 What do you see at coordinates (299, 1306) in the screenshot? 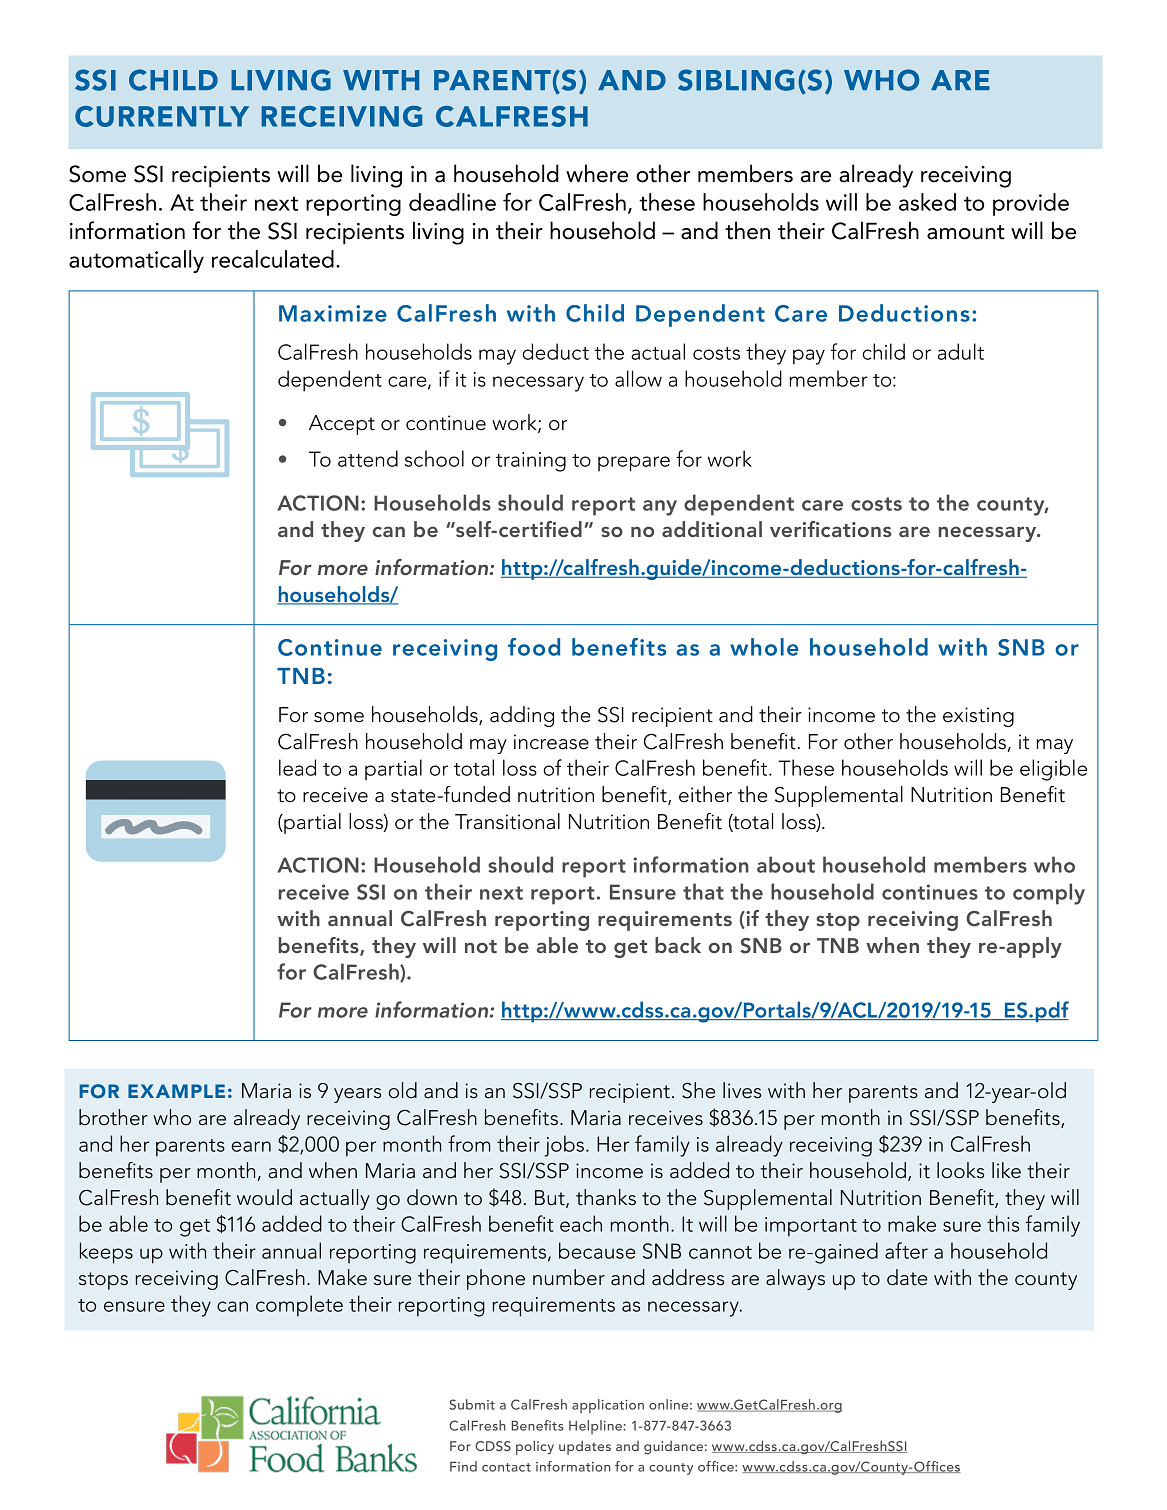
I see `complete` at bounding box center [299, 1306].
